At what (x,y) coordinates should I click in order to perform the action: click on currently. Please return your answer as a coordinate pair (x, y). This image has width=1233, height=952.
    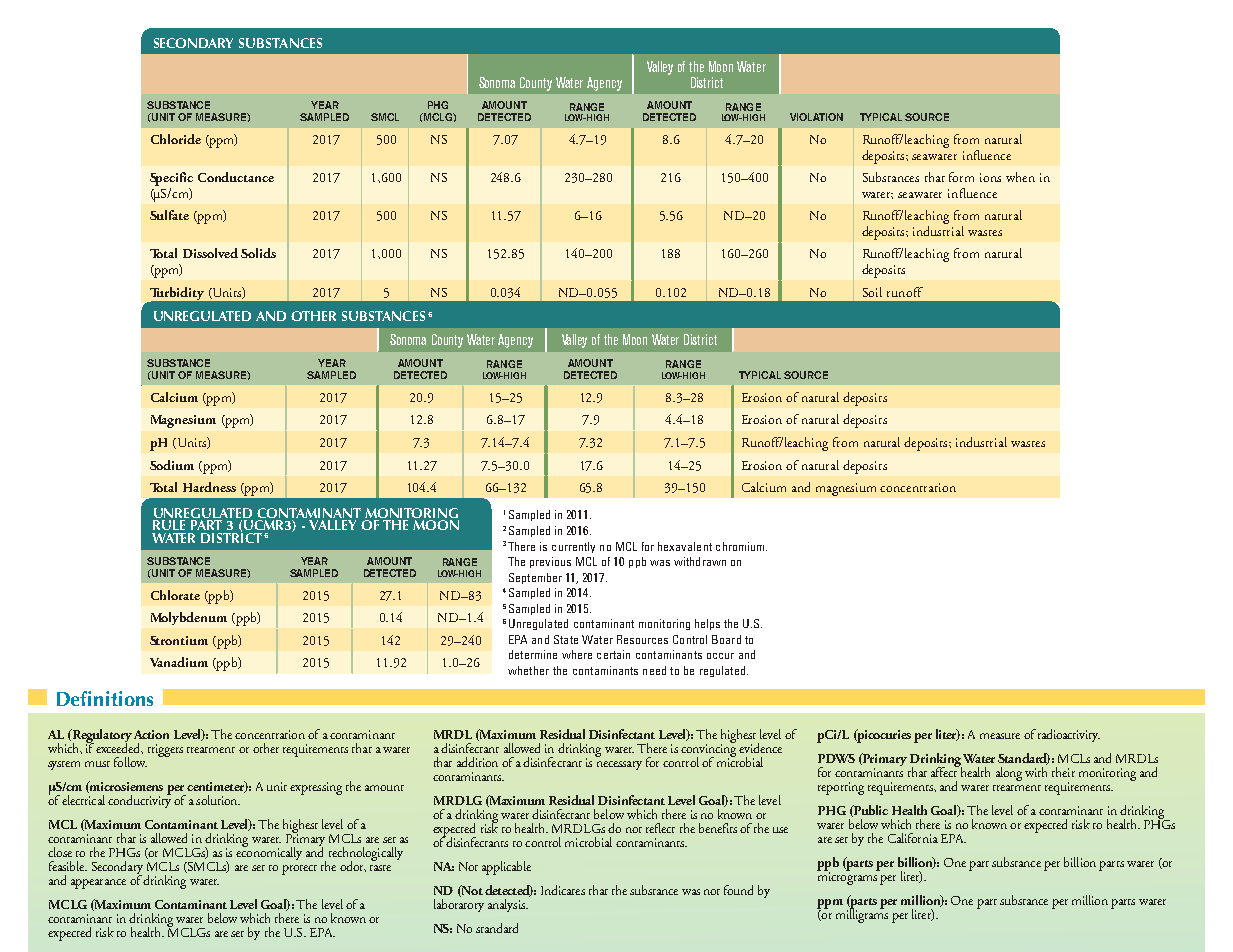
    Looking at the image, I should click on (573, 547).
